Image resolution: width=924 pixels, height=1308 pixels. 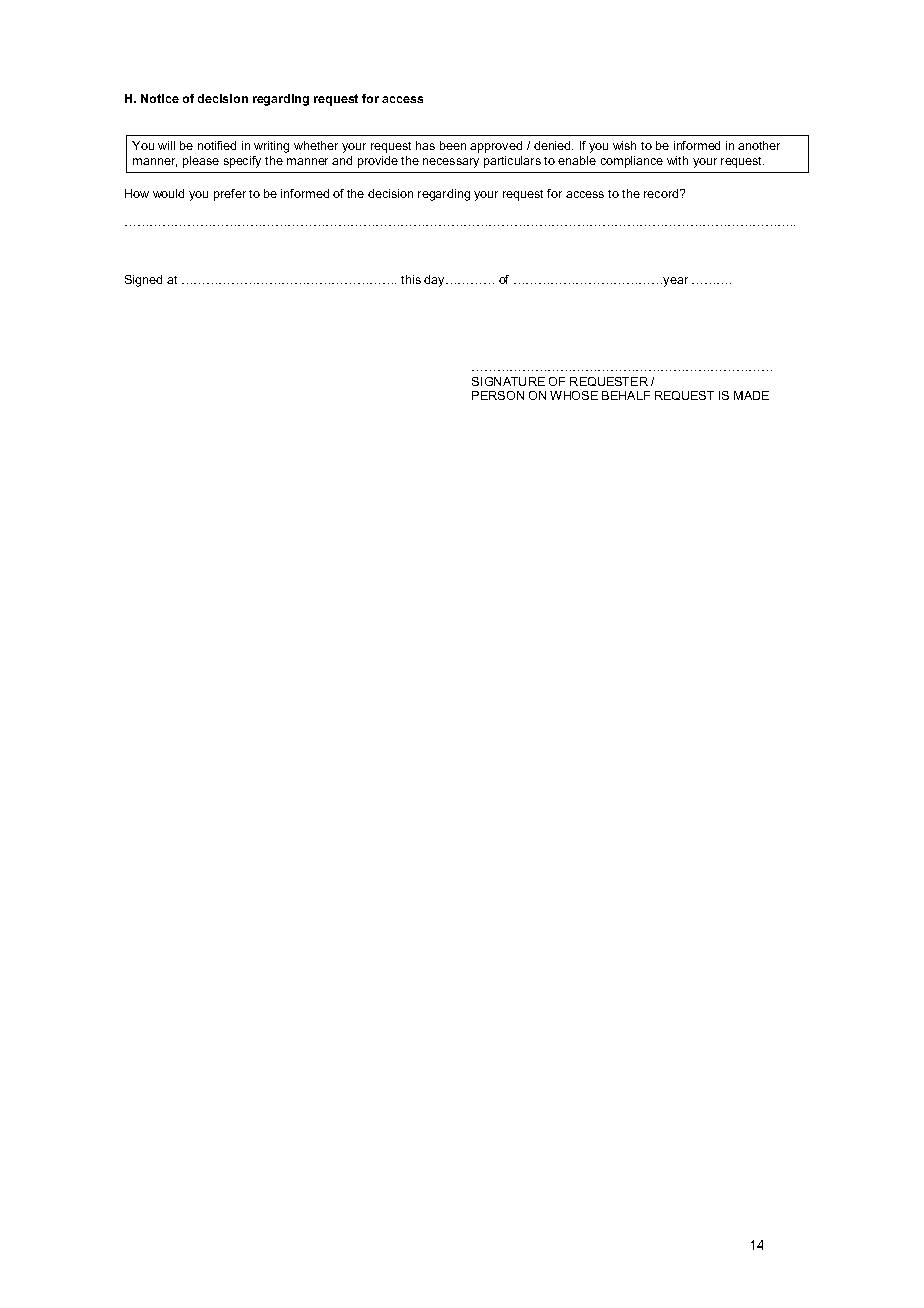 What do you see at coordinates (143, 281) in the document?
I see `Signed` at bounding box center [143, 281].
